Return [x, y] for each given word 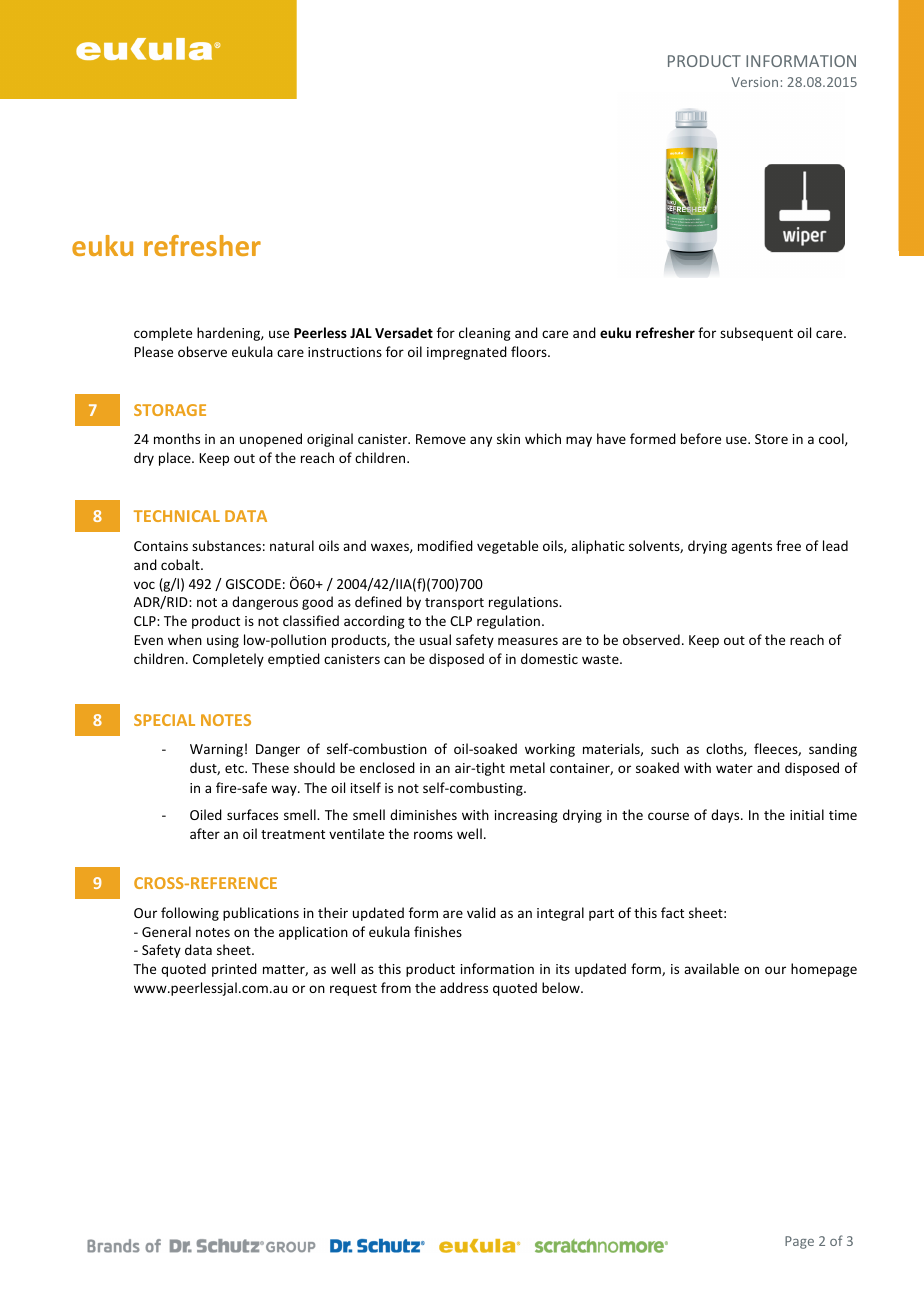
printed [234, 970]
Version [754, 82]
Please [153, 351]
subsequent [756, 334]
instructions [345, 352]
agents [751, 548]
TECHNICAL [177, 516]
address [464, 987]
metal [527, 767]
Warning [216, 750]
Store [771, 439]
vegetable [507, 547]
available [711, 968]
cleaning [485, 334]
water [734, 768]
